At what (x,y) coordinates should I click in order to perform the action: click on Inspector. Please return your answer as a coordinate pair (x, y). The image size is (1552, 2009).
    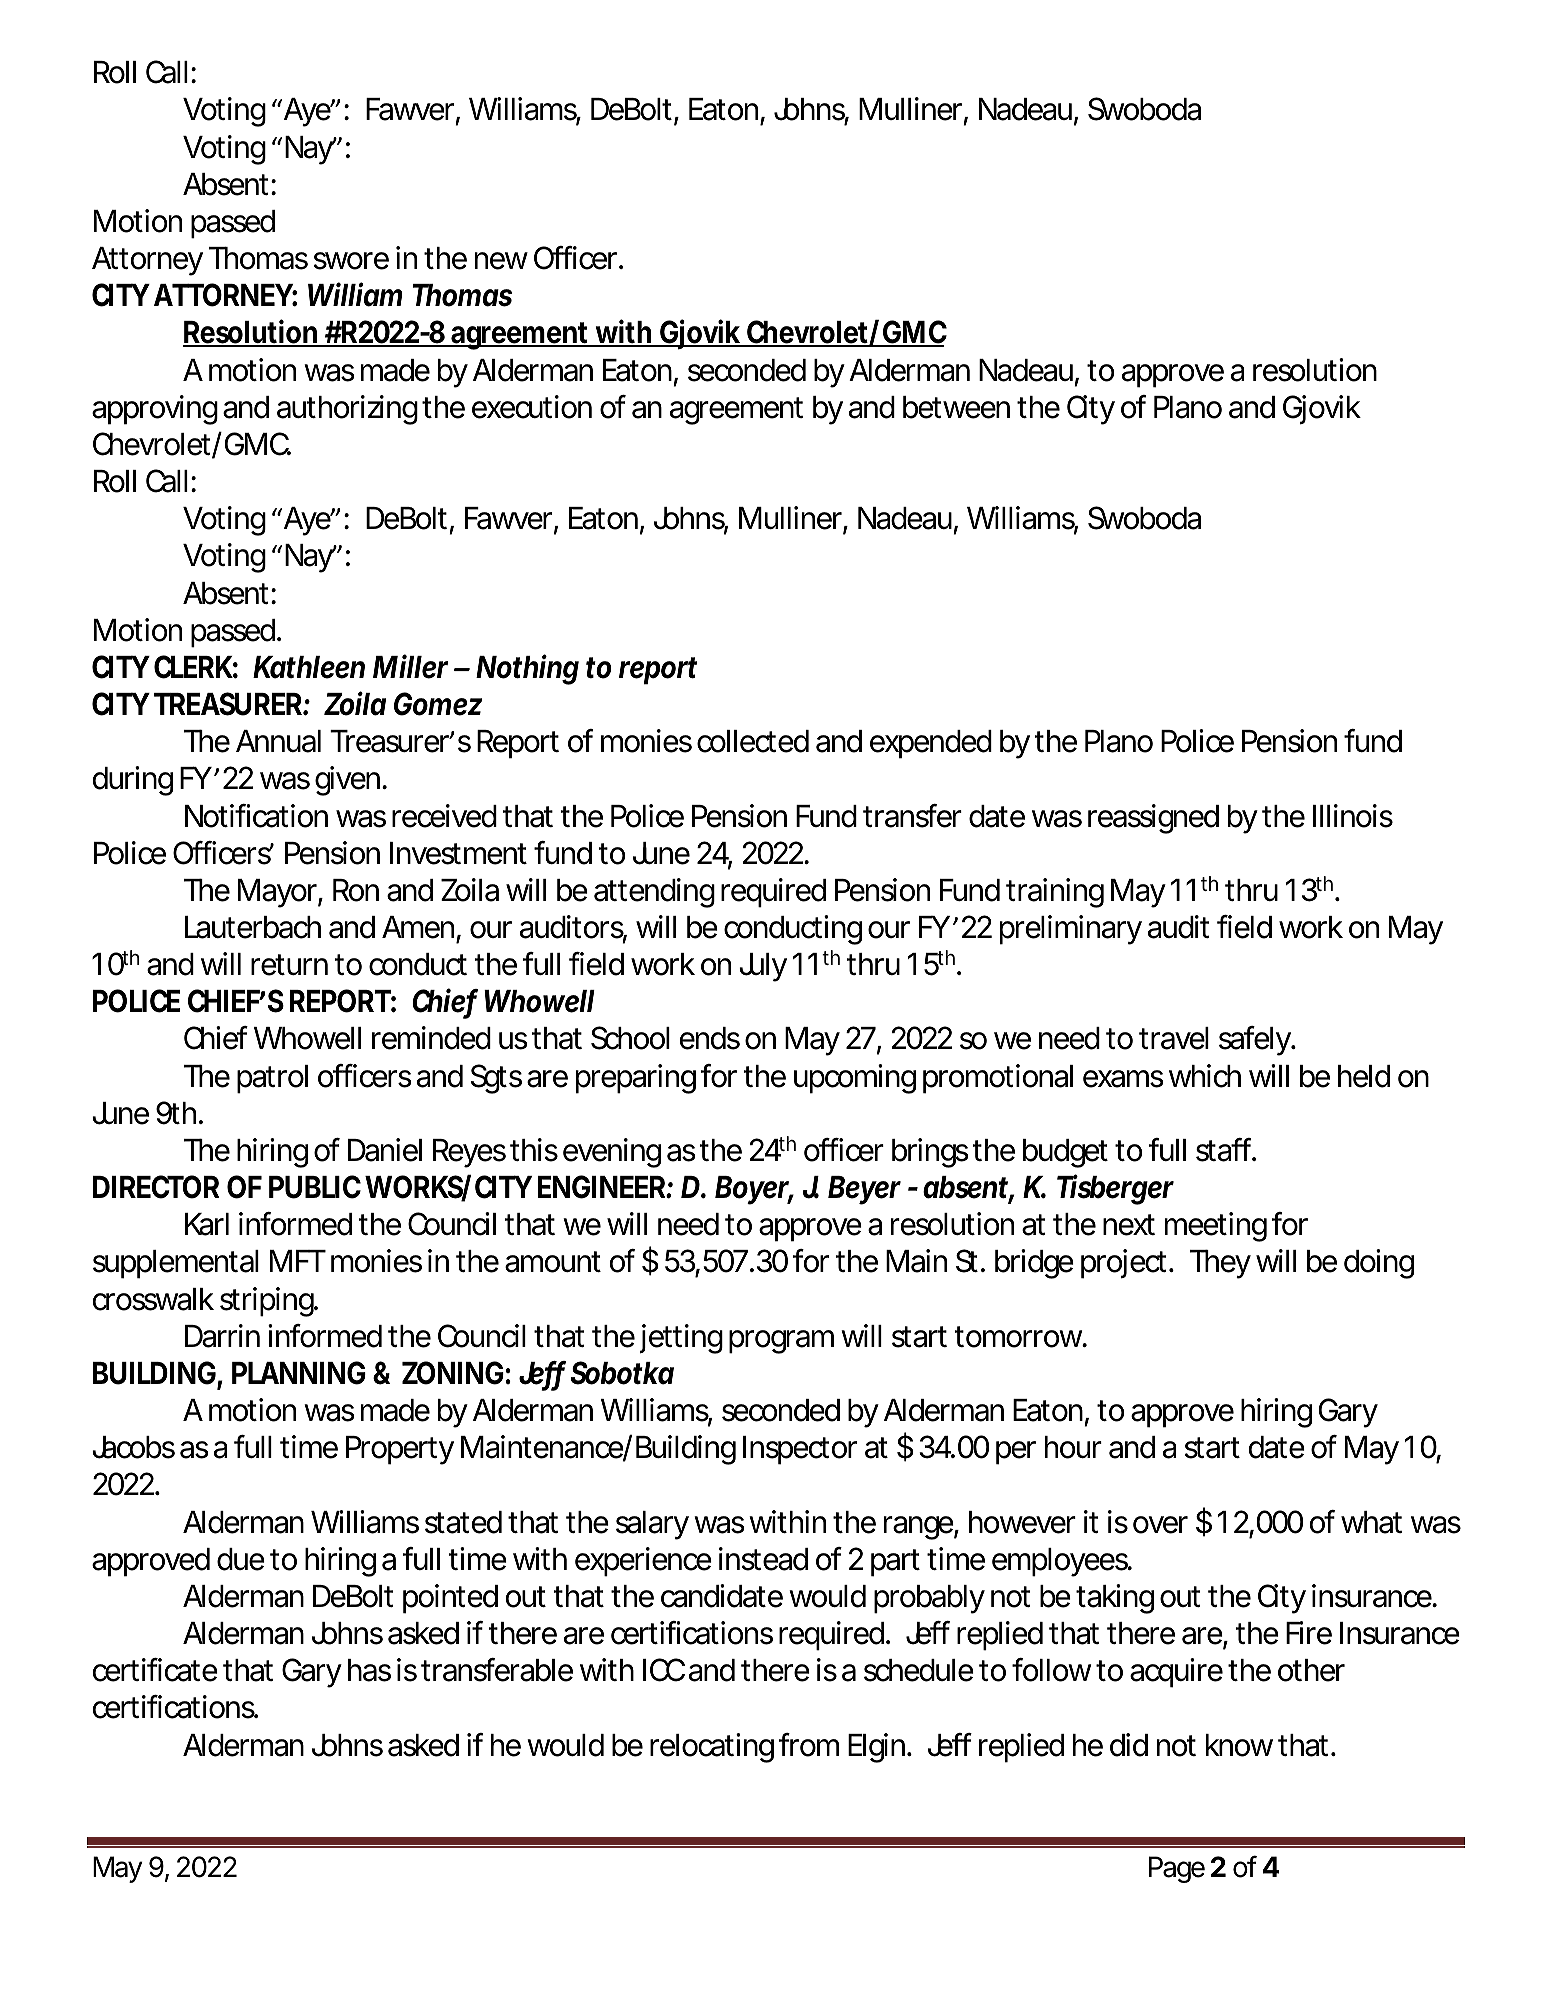
    Looking at the image, I should click on (800, 1450).
